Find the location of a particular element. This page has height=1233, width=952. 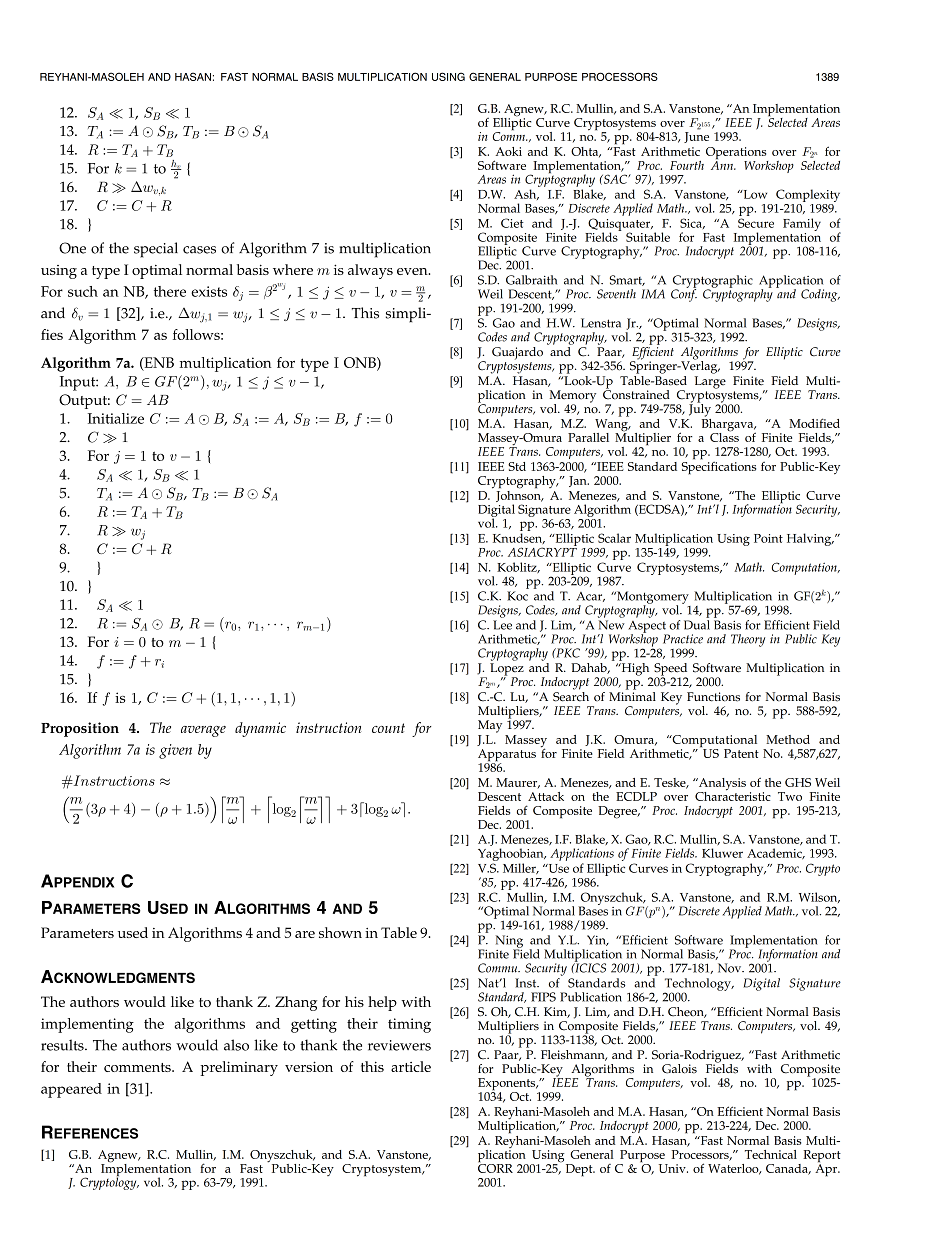

Operations is located at coordinates (737, 154).
